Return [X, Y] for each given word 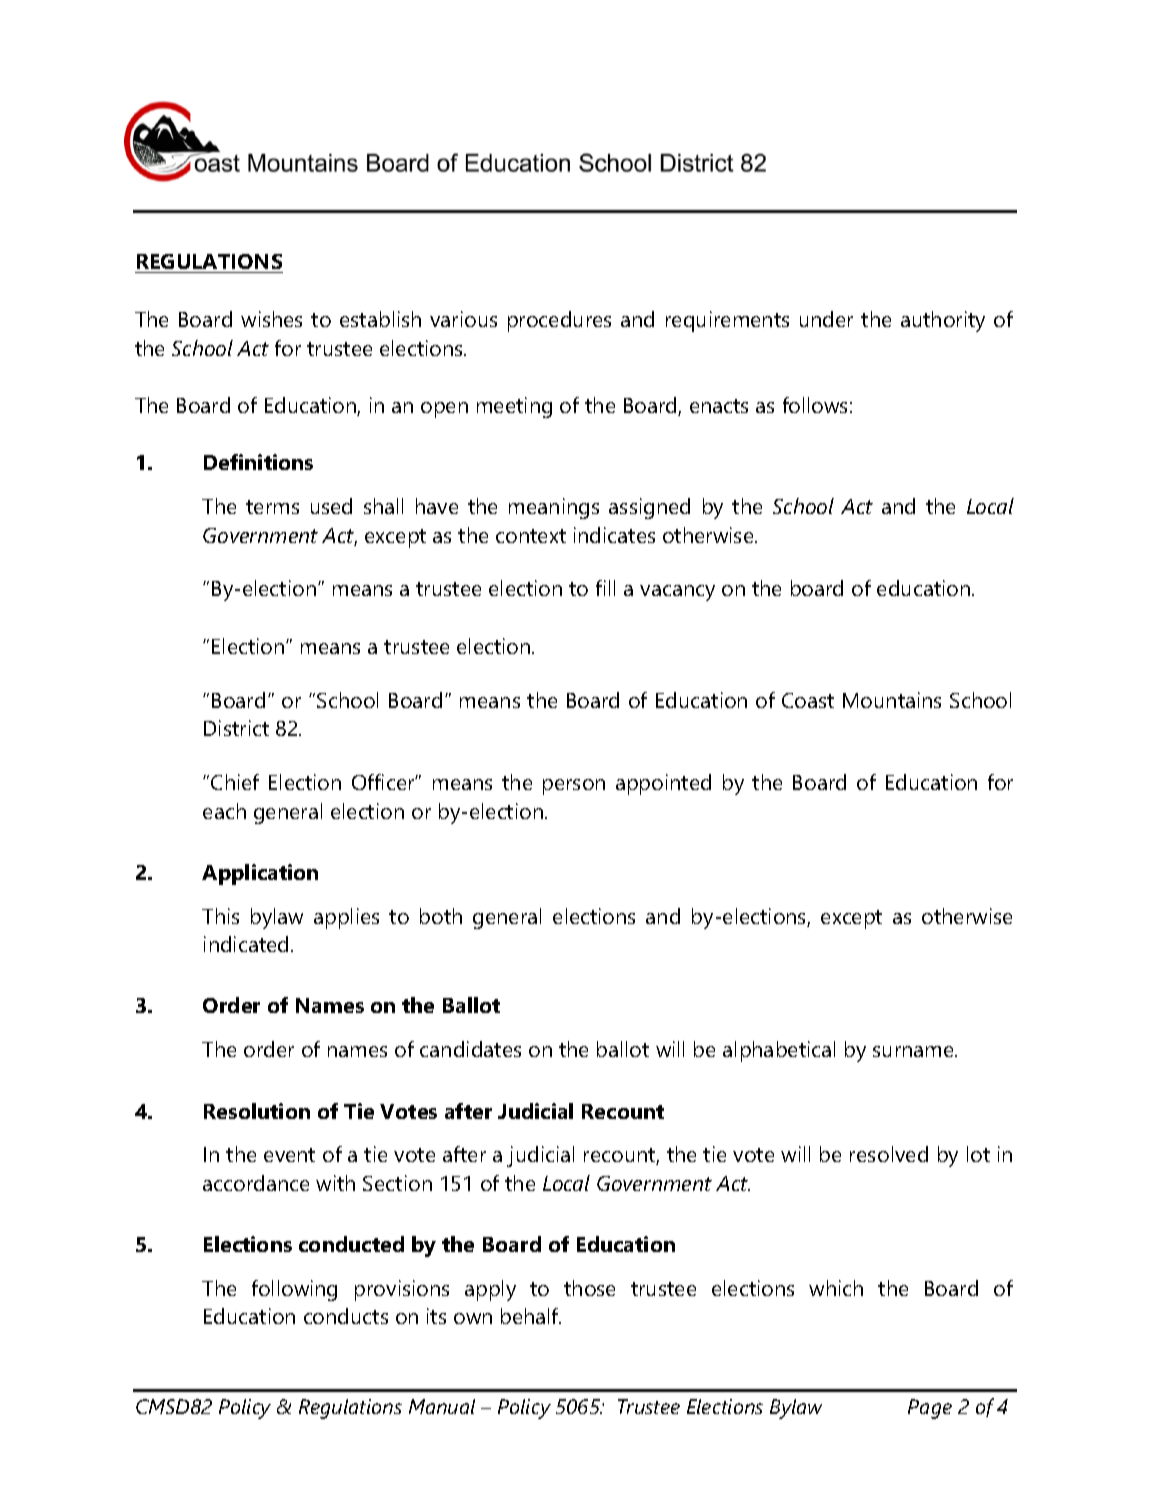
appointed [663, 784]
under [826, 319]
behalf [531, 1316]
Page [930, 1409]
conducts [346, 1316]
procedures [559, 321]
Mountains [892, 700]
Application [260, 874]
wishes [271, 319]
